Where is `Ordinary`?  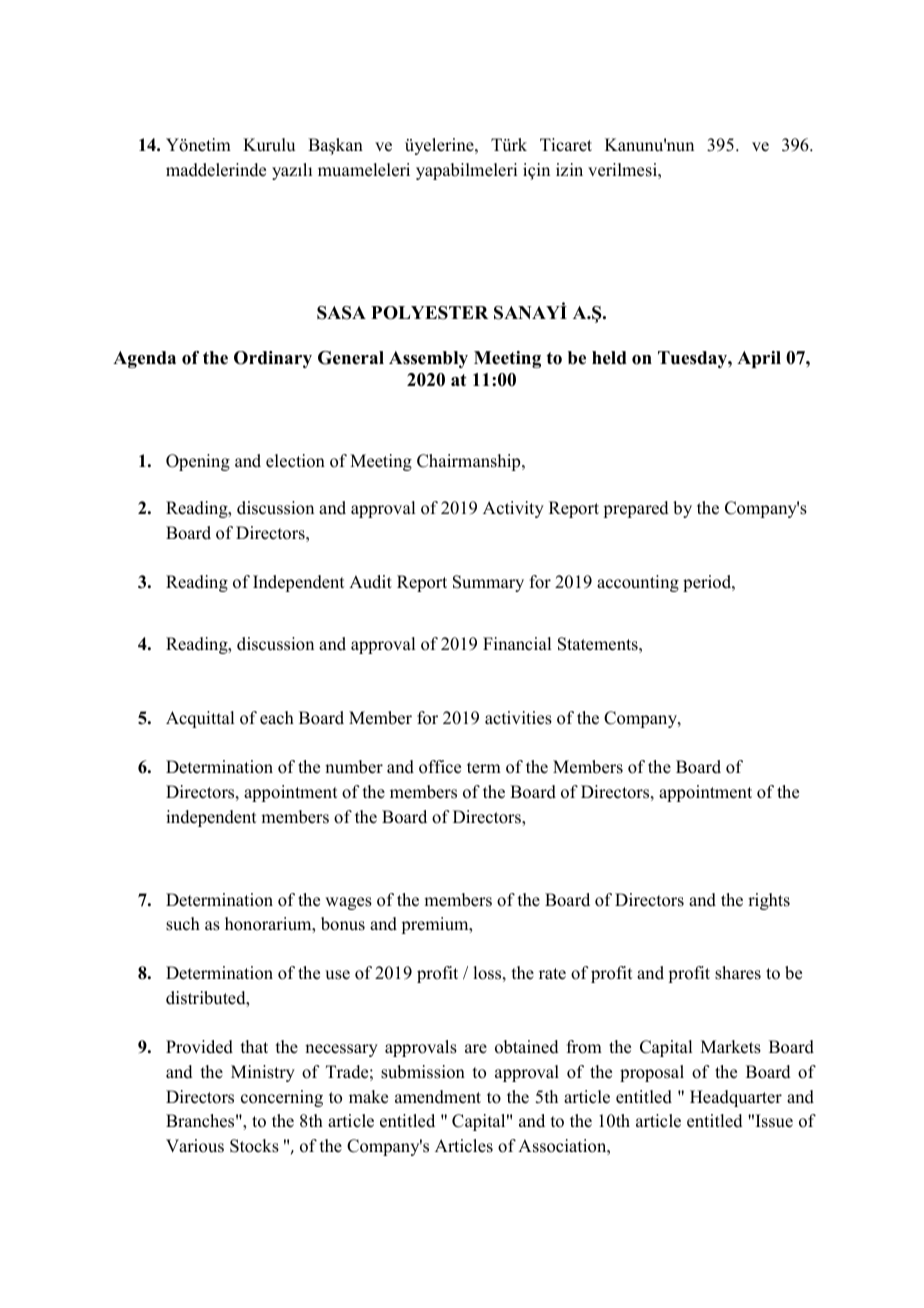
Ordinary is located at coordinates (273, 359).
